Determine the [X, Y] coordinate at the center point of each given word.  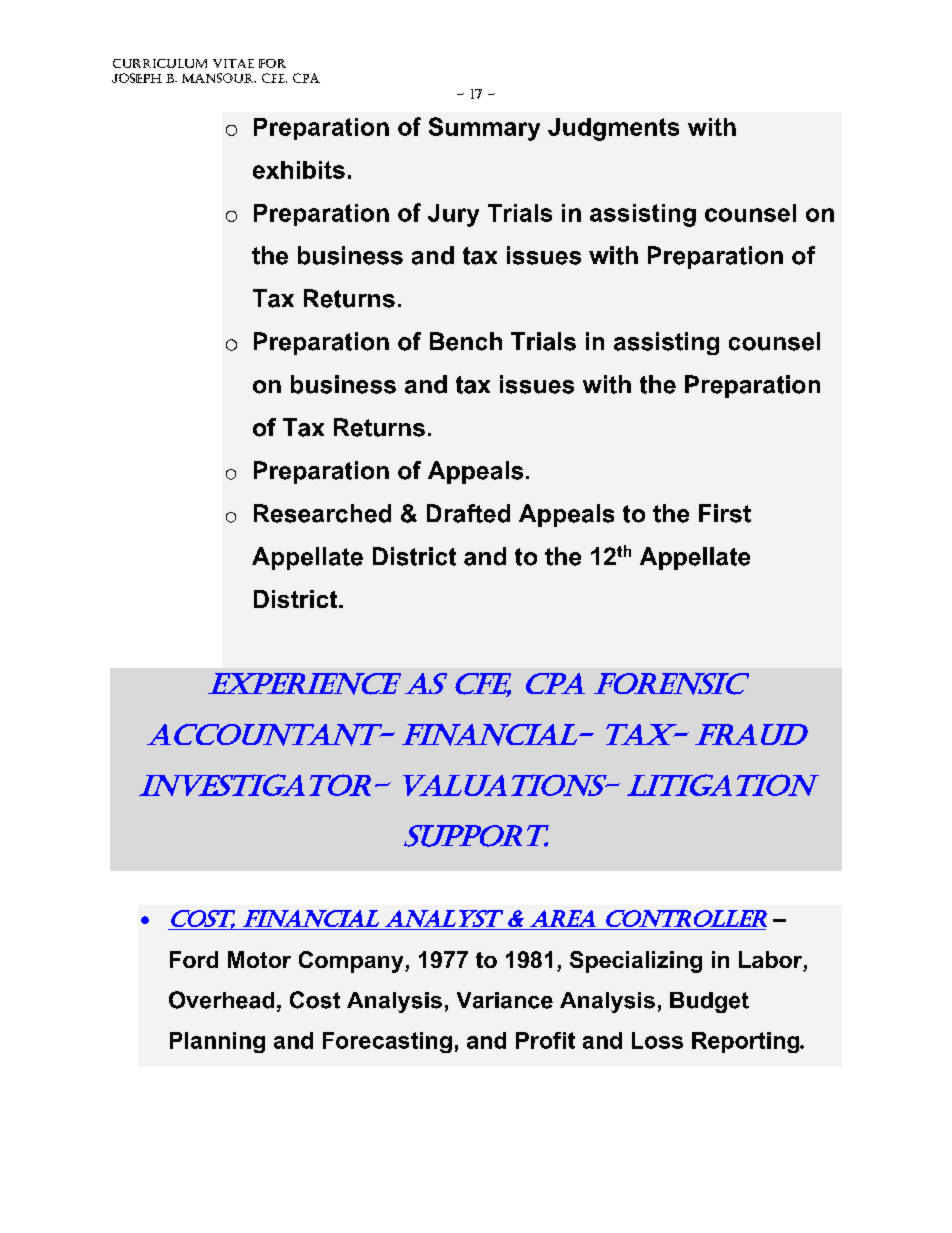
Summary [484, 129]
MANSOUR [219, 78]
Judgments [613, 129]
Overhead [221, 1000]
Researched [322, 513]
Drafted [468, 513]
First [725, 513]
